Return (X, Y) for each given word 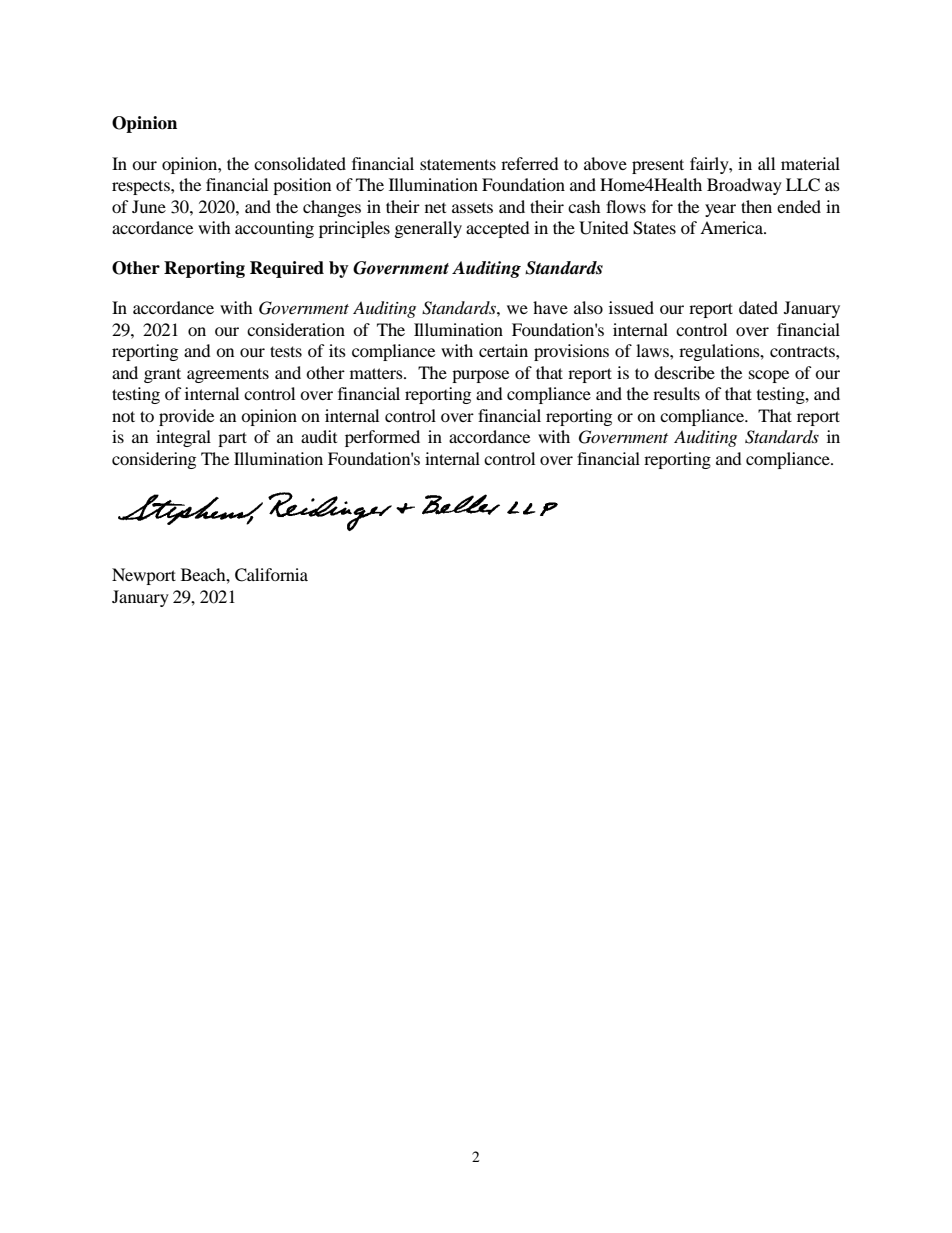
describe (684, 372)
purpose (480, 376)
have (550, 307)
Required (287, 269)
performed (382, 438)
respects (142, 187)
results (676, 393)
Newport (144, 576)
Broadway (744, 186)
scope (769, 376)
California (271, 575)
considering (154, 460)
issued (631, 307)
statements (458, 164)
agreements (228, 375)
